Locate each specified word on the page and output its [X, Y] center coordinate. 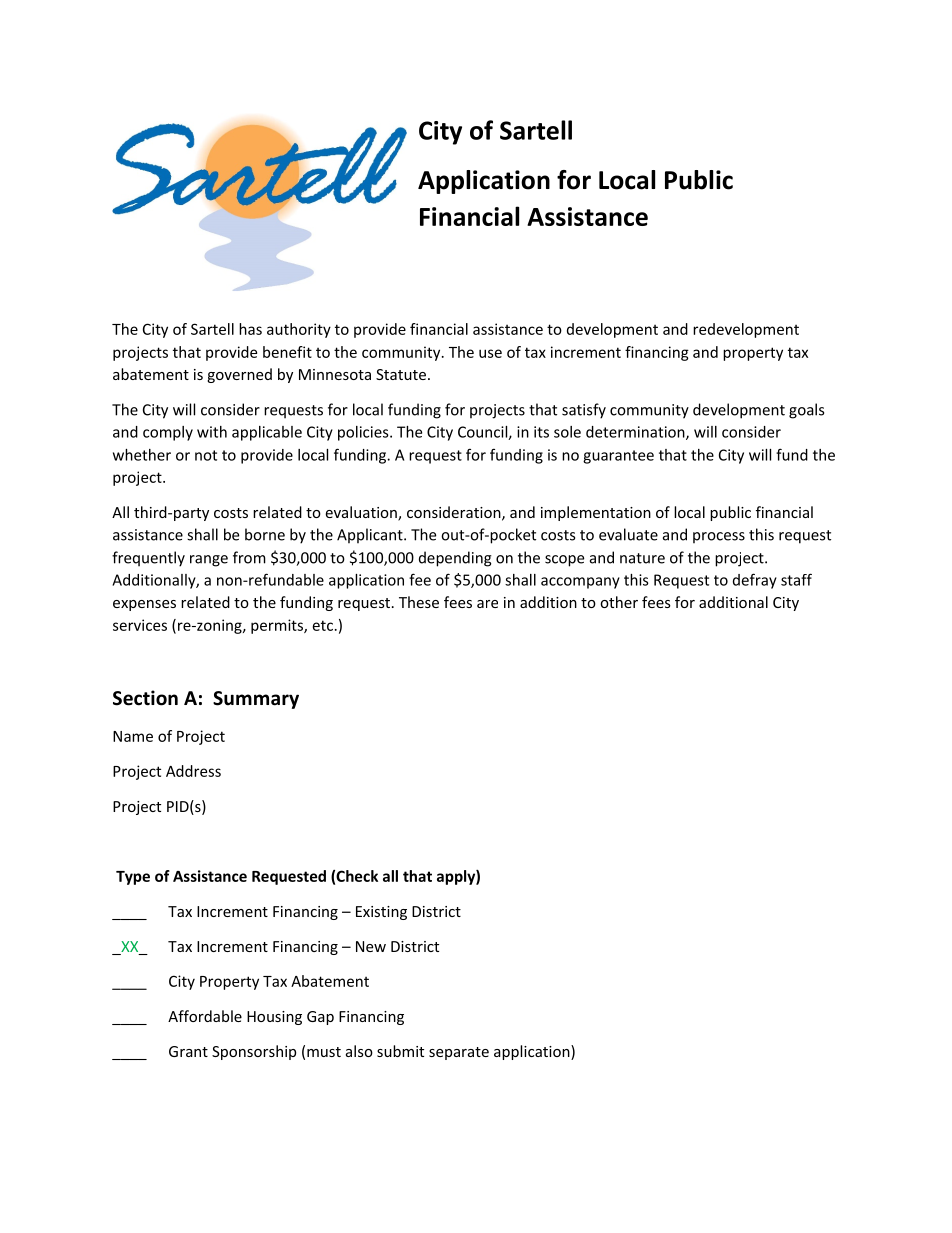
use [490, 353]
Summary [256, 700]
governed [239, 375]
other [619, 602]
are [487, 604]
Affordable [205, 1016]
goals [806, 411]
